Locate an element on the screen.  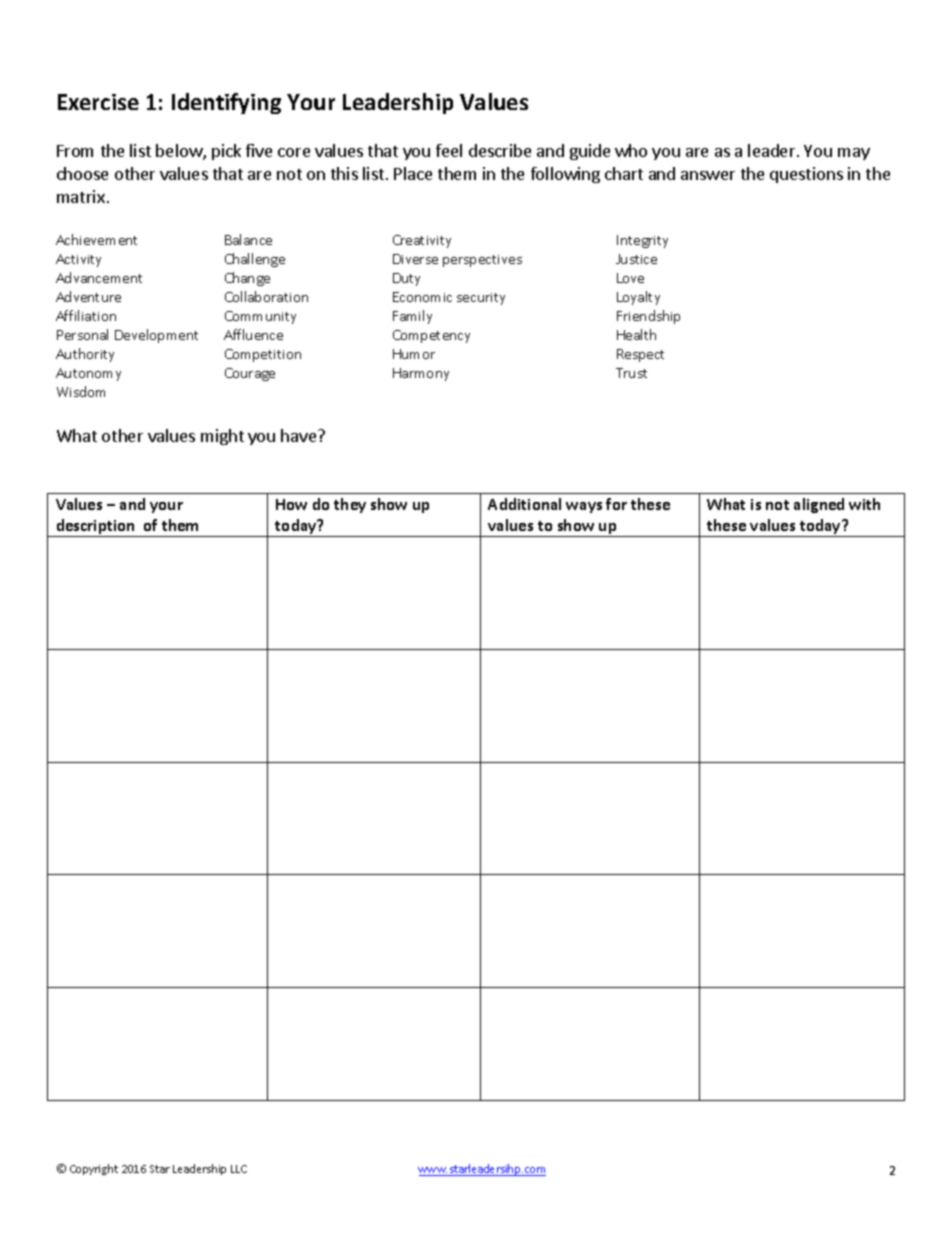
ways is located at coordinates (584, 507).
